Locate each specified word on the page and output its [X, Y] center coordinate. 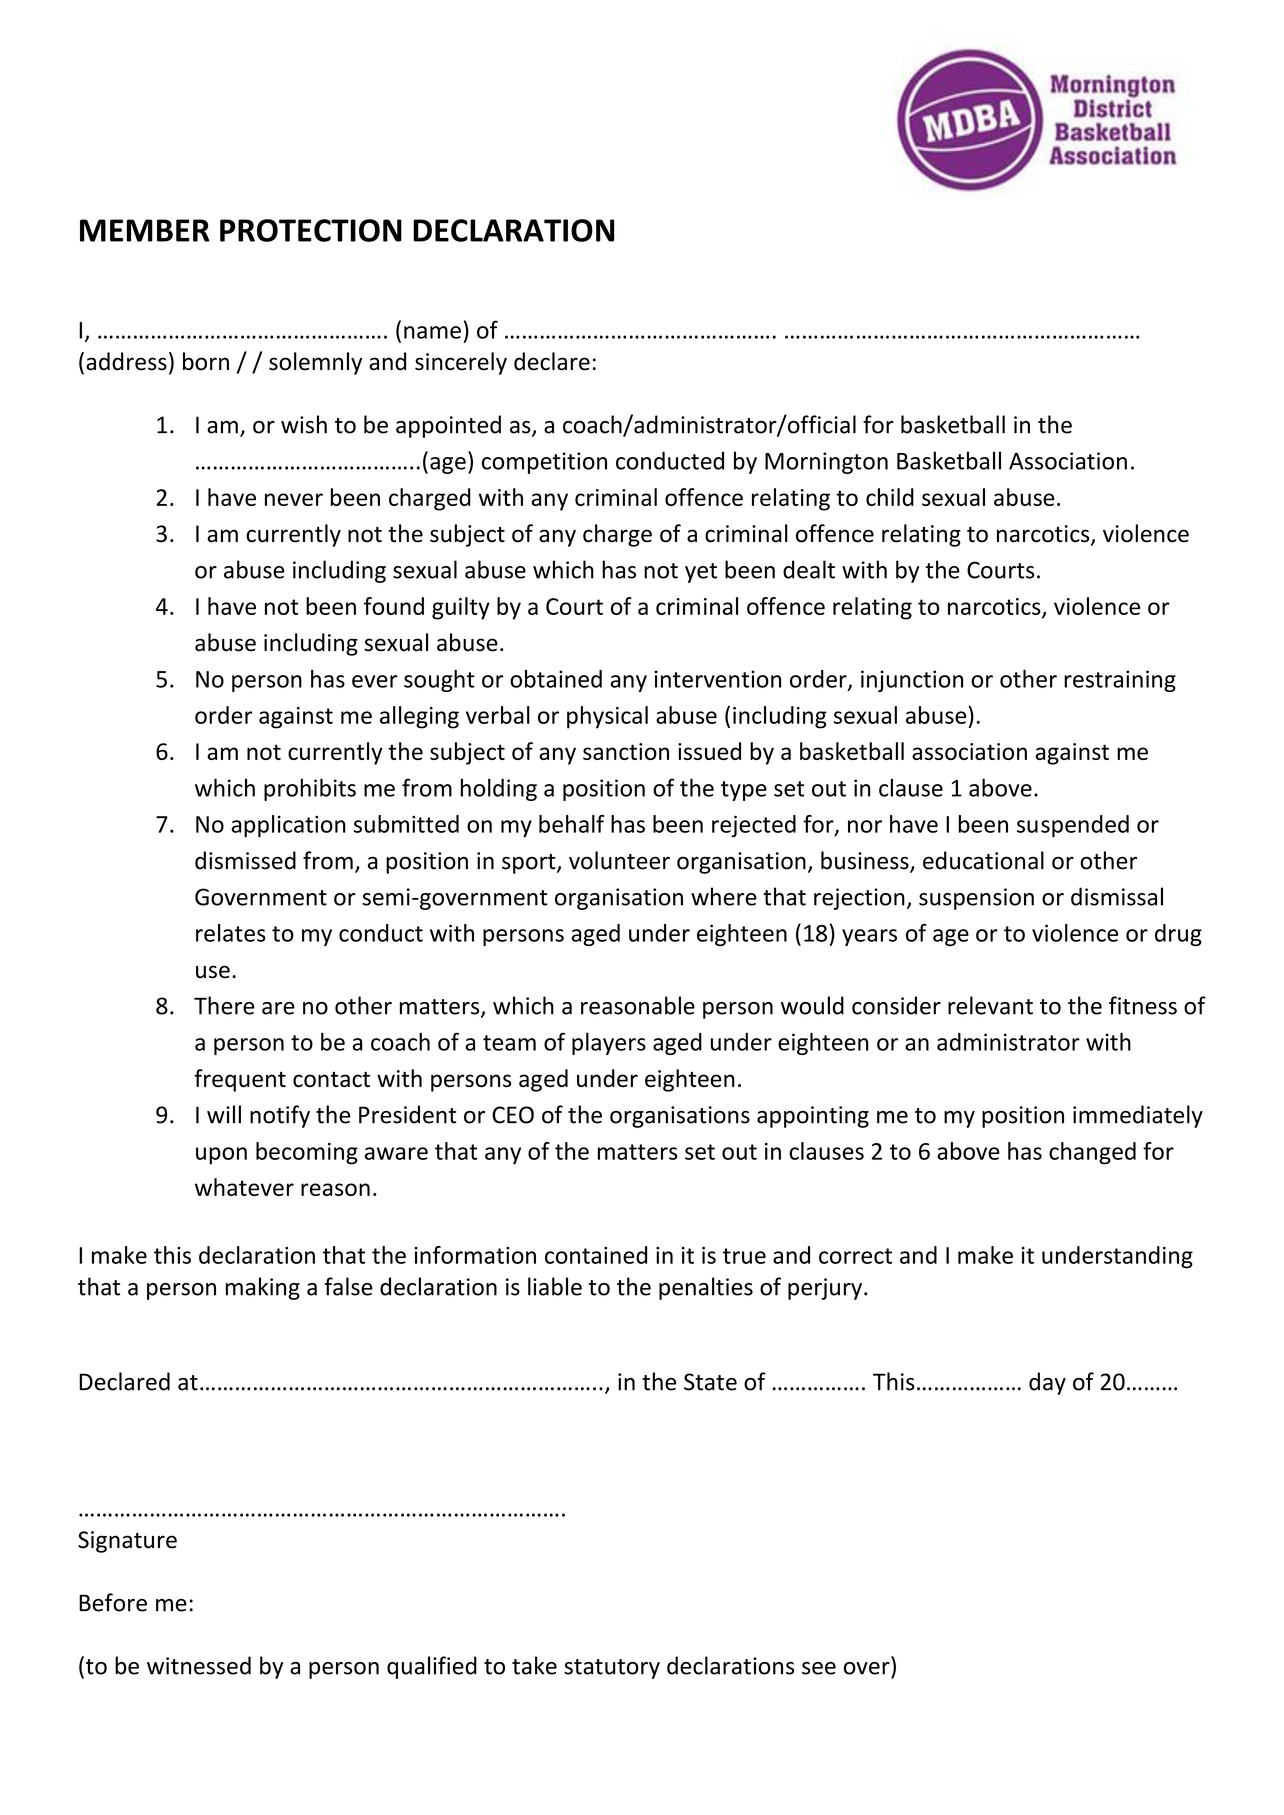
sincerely [461, 363]
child [890, 497]
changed [1092, 1153]
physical [607, 717]
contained [596, 1255]
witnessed [199, 1665]
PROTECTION [311, 230]
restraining [1120, 681]
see [819, 1668]
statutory [612, 1669]
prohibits [310, 789]
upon [221, 1156]
